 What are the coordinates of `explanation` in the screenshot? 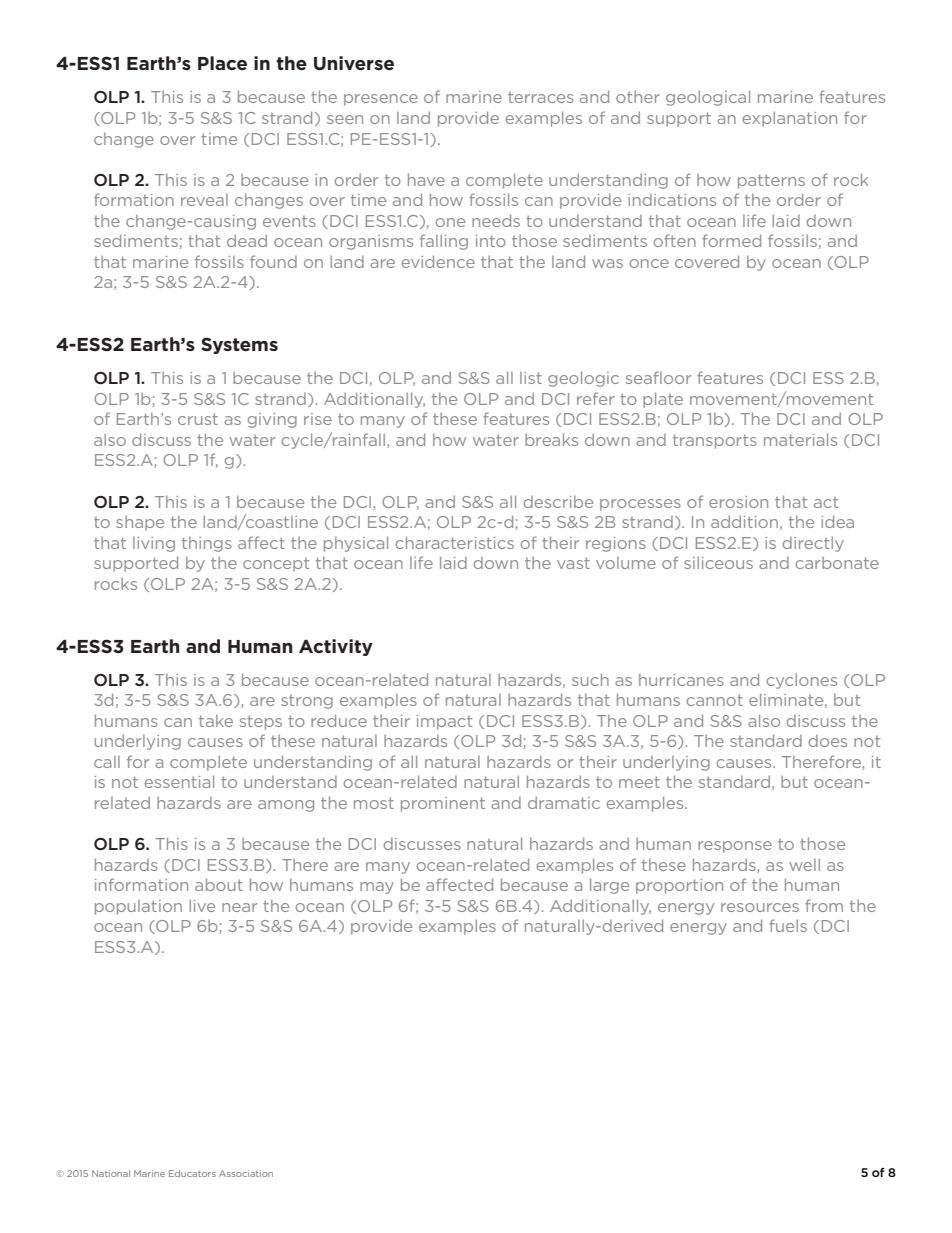 It's located at (789, 119).
